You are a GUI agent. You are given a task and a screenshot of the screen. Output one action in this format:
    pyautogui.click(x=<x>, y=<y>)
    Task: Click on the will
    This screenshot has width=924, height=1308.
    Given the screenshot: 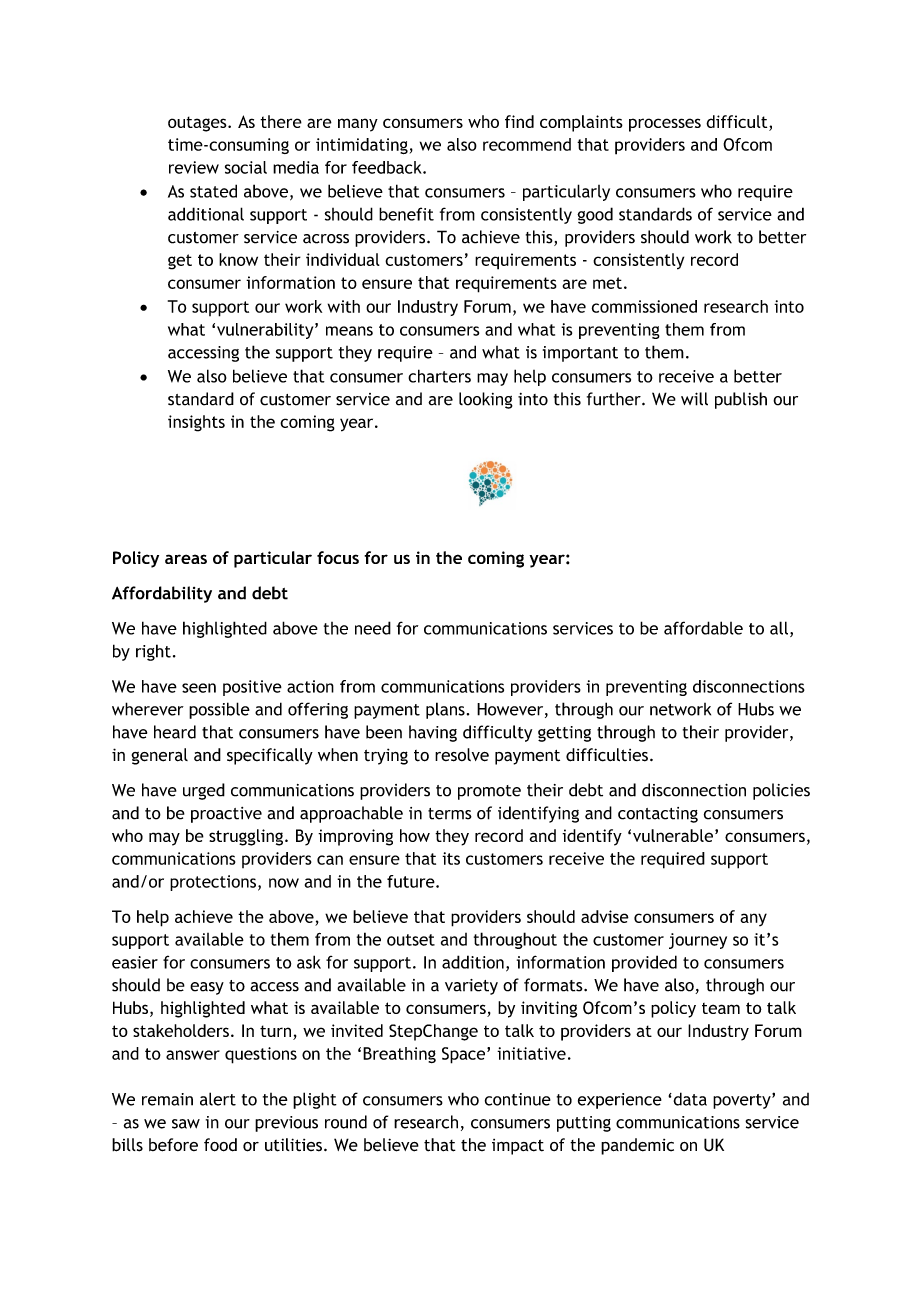 What is the action you would take?
    pyautogui.click(x=694, y=399)
